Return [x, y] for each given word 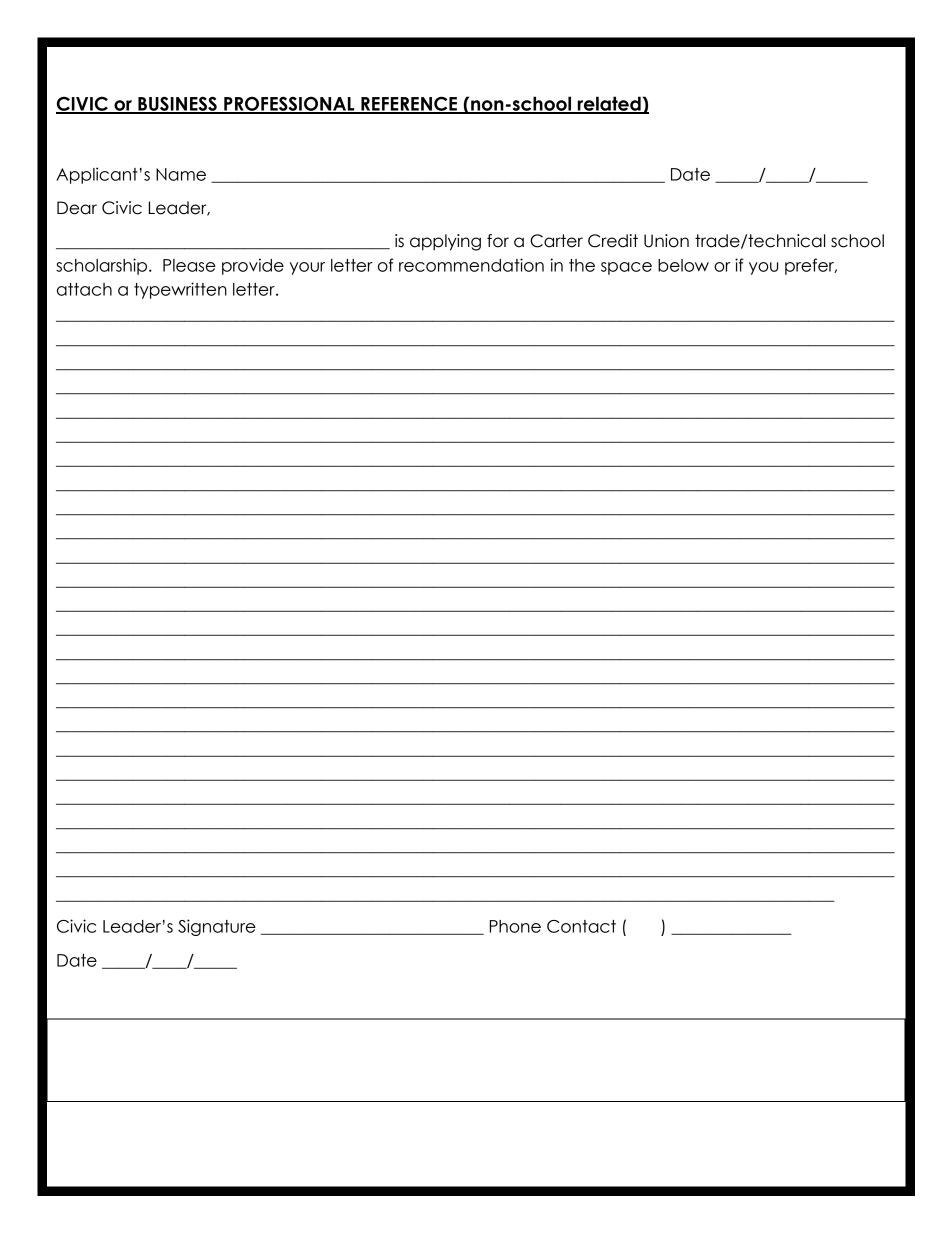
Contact [581, 926]
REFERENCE [409, 104]
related [609, 104]
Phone [515, 926]
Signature [217, 927]
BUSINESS [177, 104]
